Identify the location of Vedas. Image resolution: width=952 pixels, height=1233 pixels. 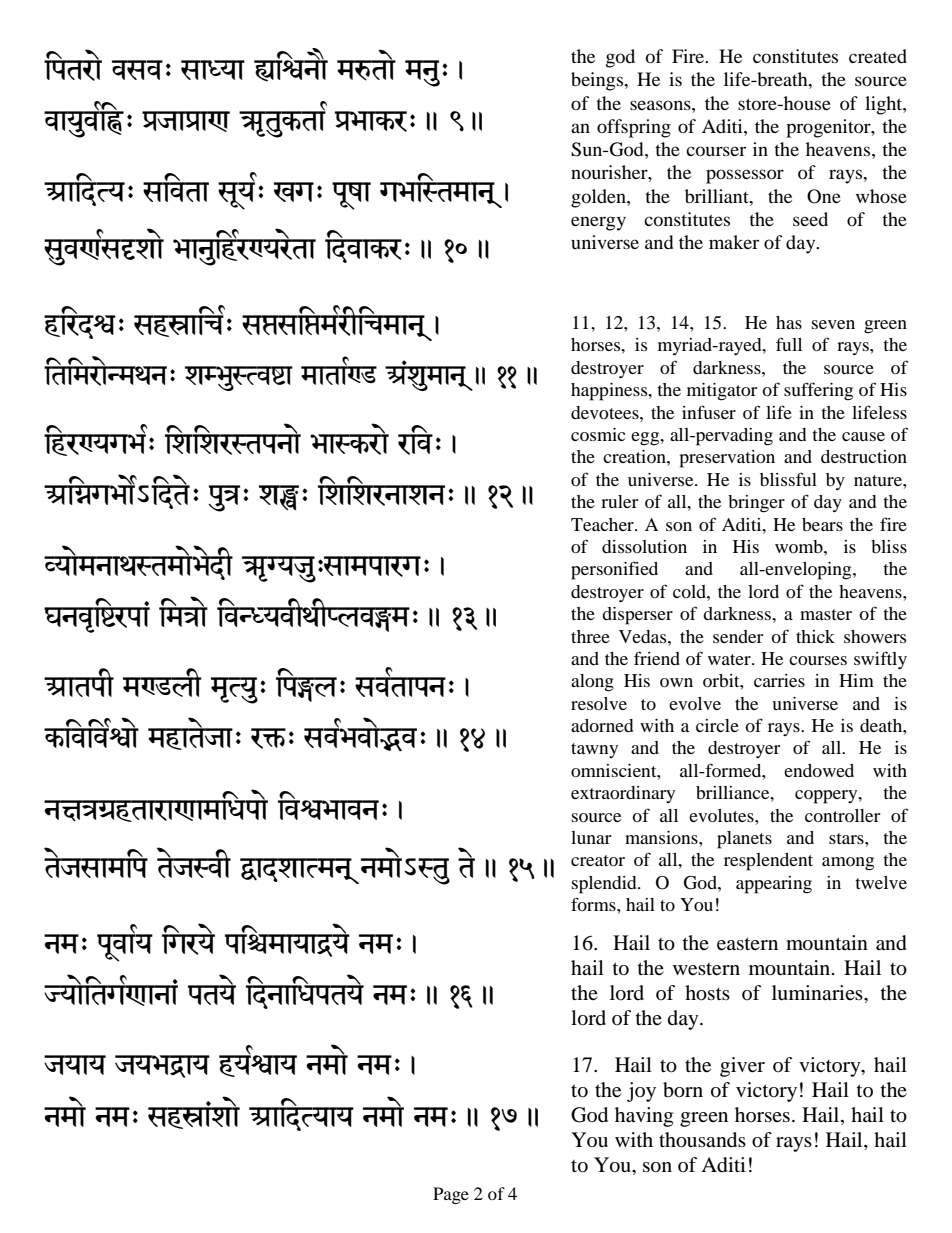
(644, 636).
